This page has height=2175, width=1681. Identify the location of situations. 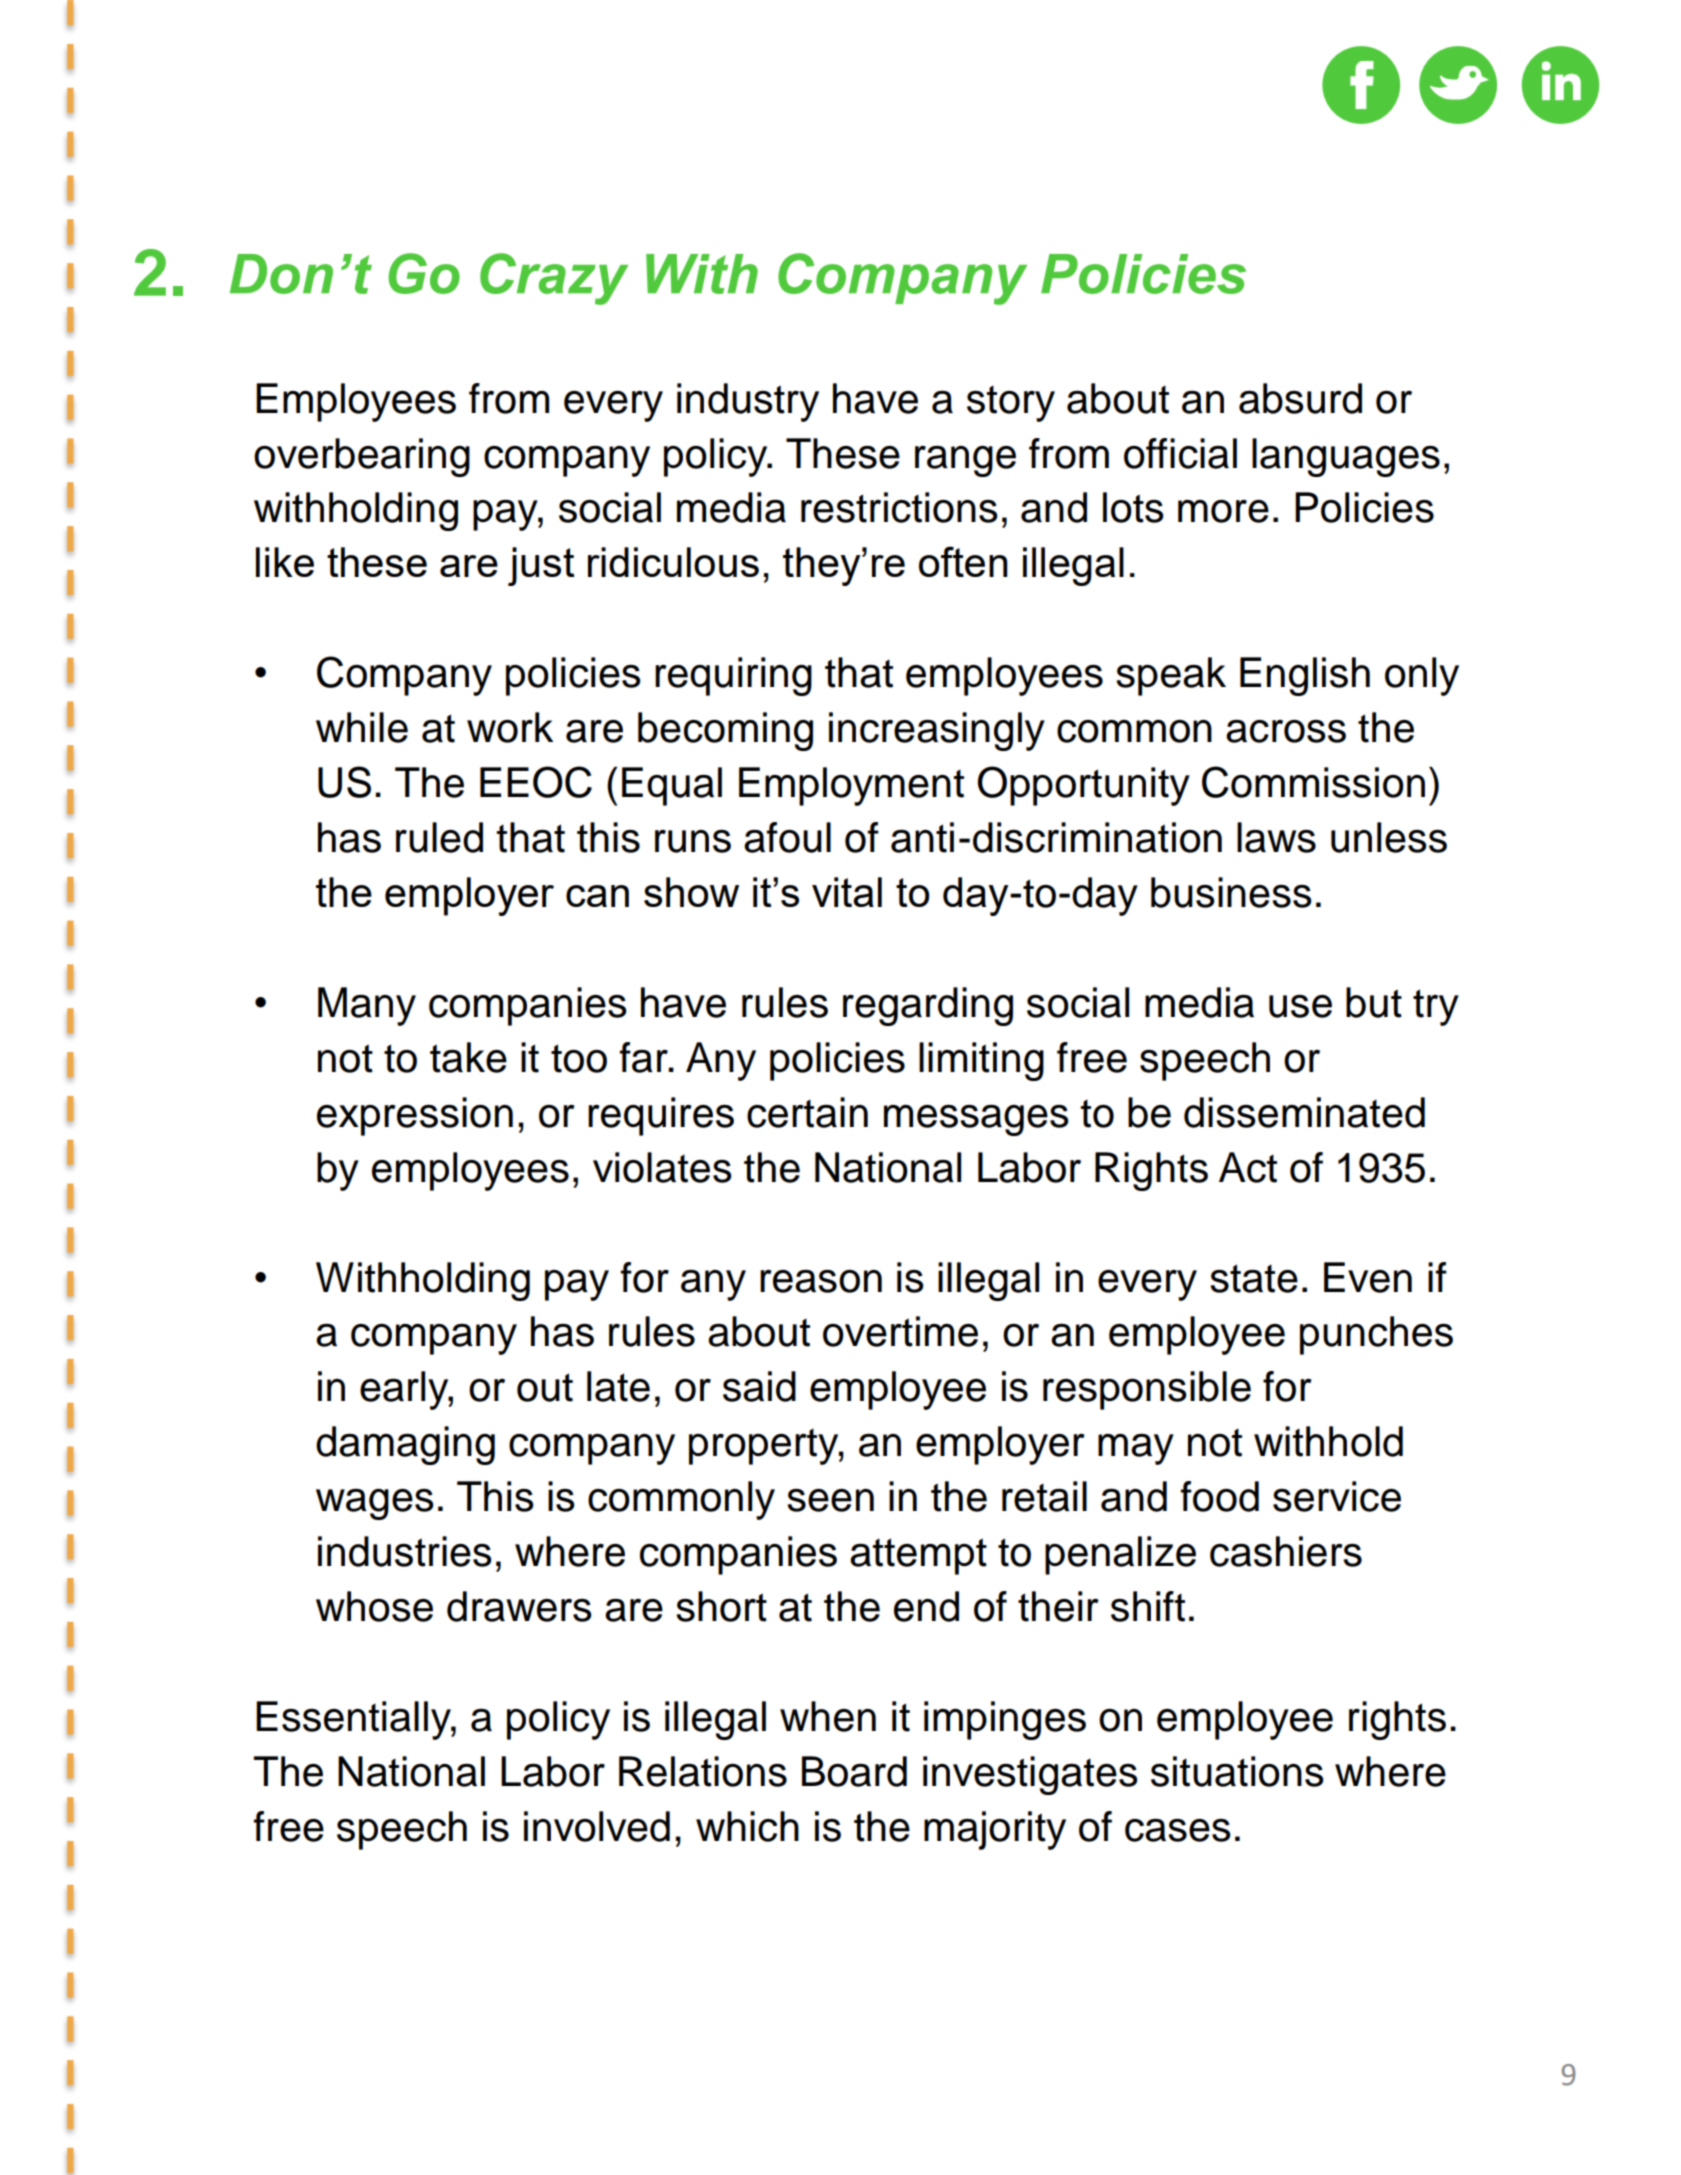
(1237, 1771).
